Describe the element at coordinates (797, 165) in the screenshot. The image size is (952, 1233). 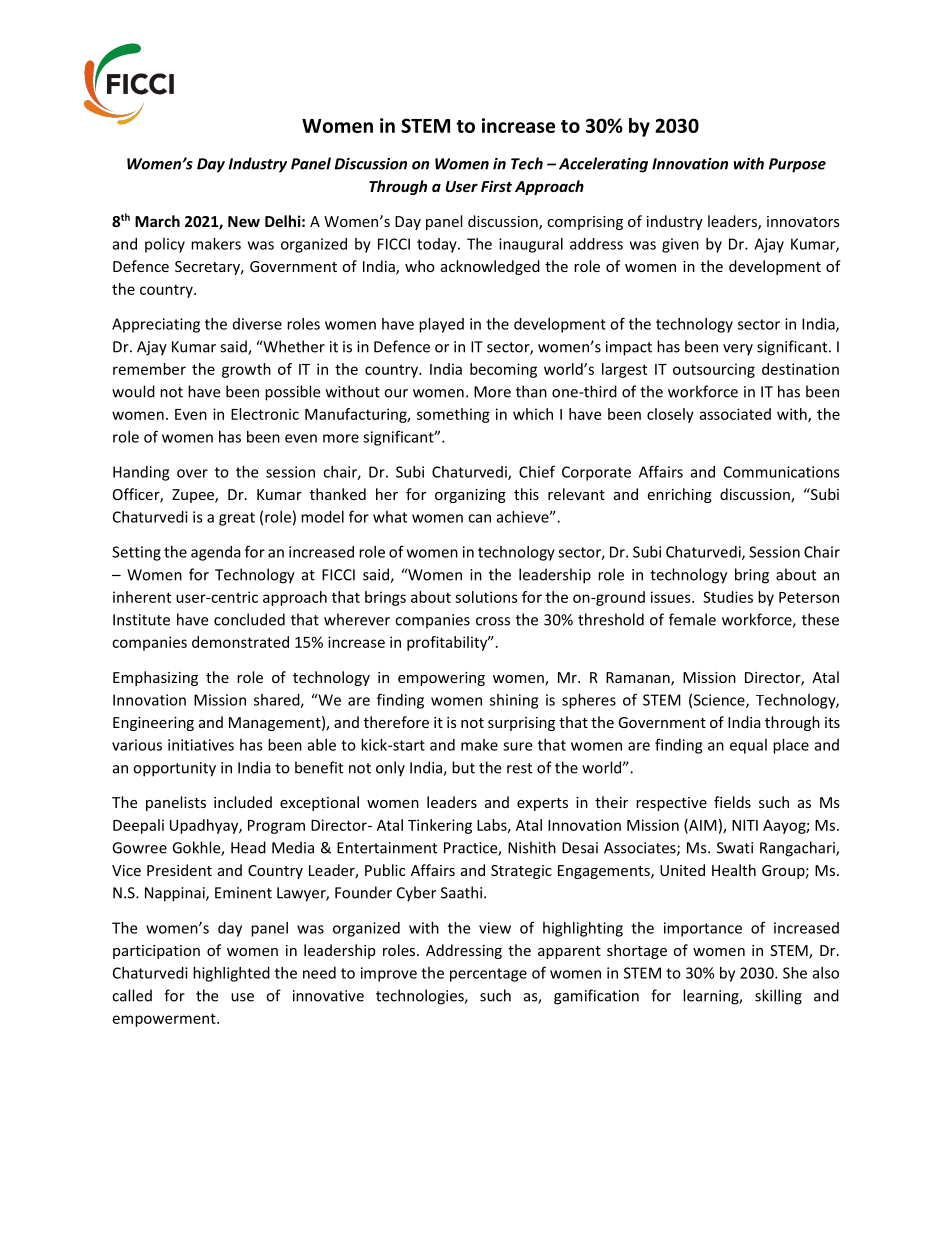
I see `Purpose` at that location.
